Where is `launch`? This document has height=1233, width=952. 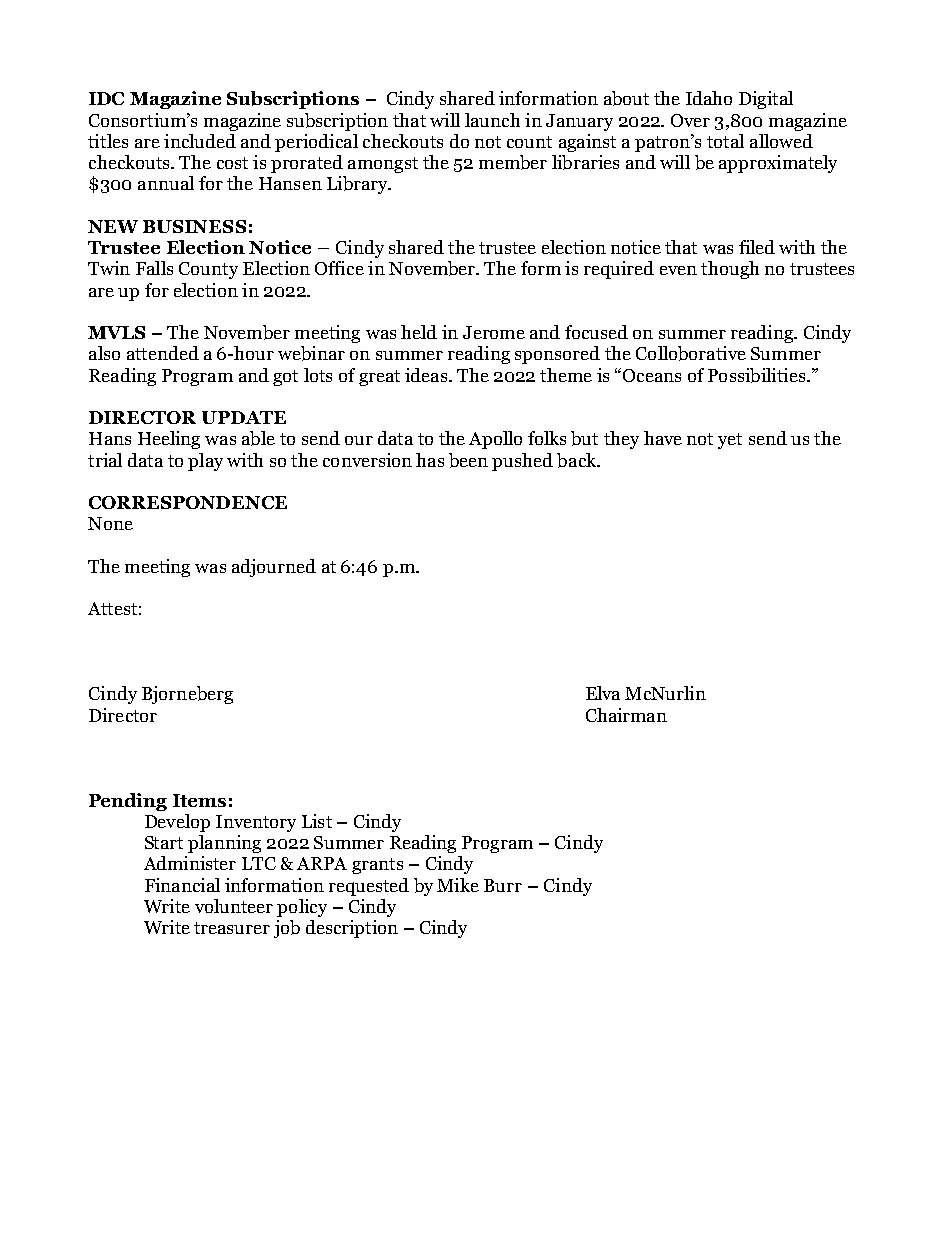 launch is located at coordinates (492, 120).
